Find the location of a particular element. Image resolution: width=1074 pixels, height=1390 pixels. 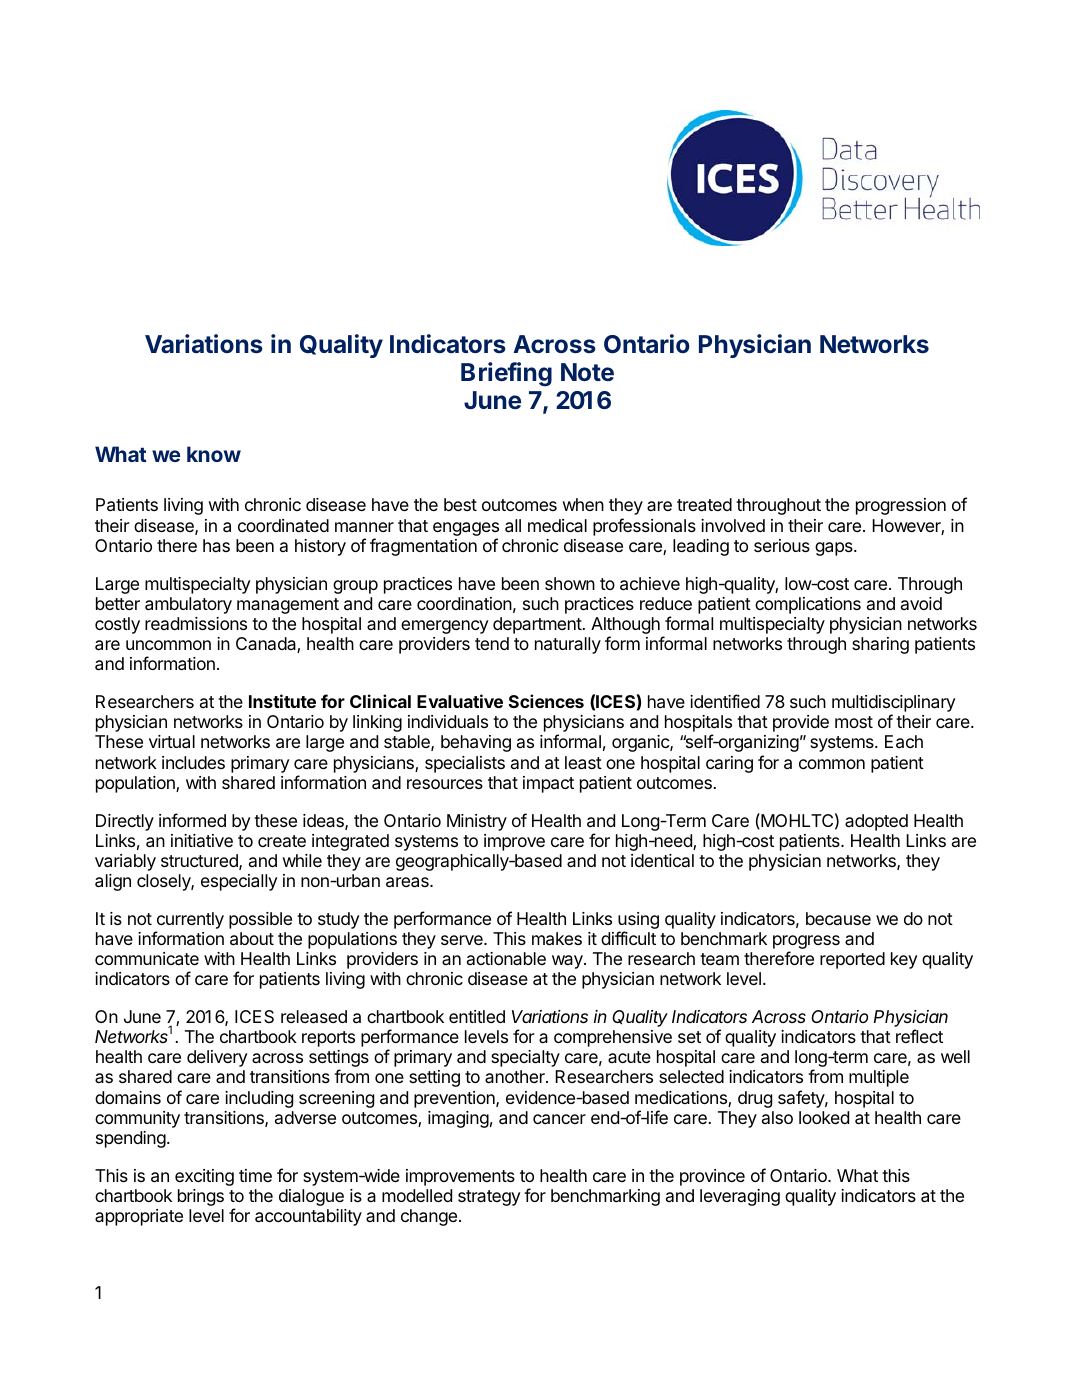

way is located at coordinates (568, 962).
